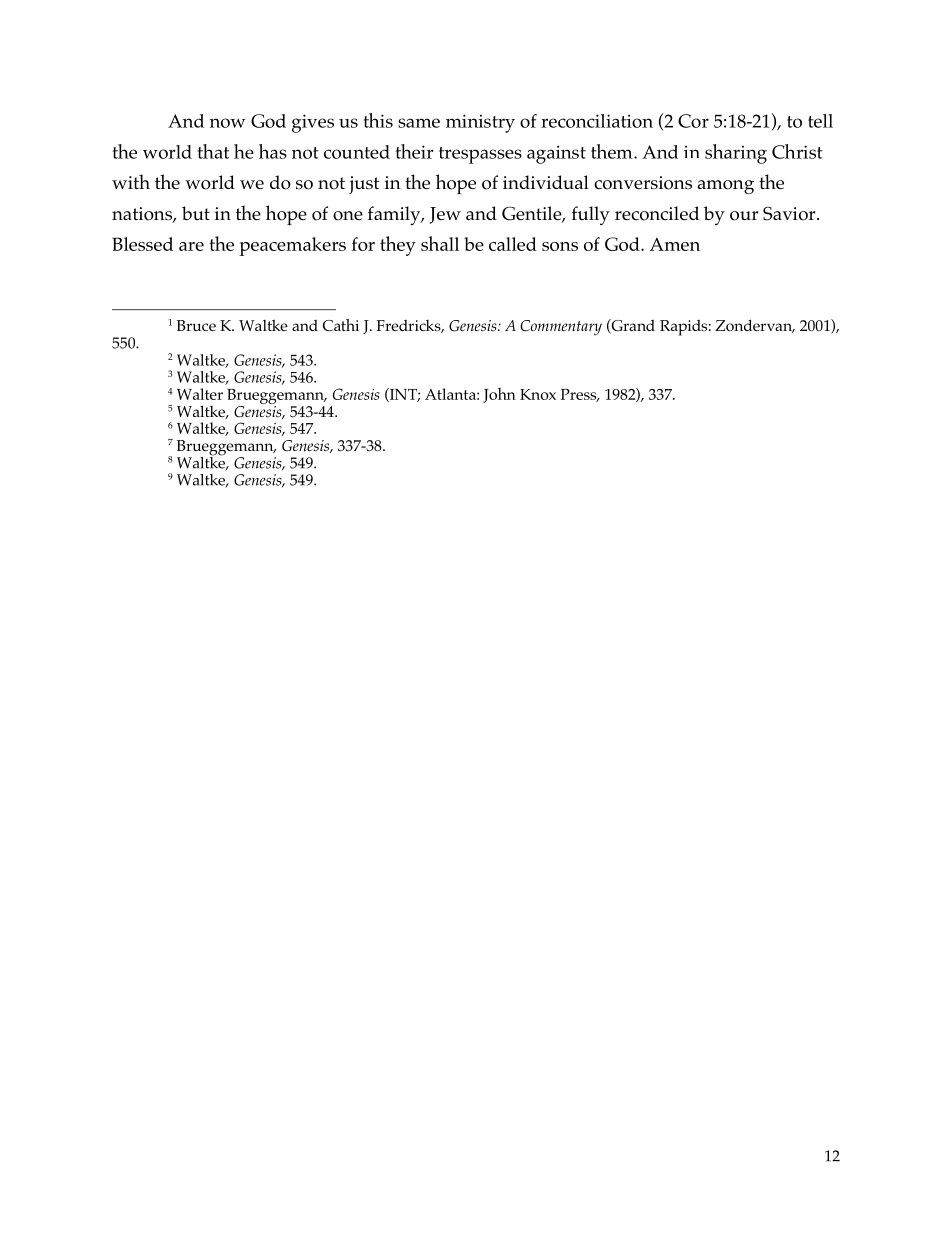  What do you see at coordinates (675, 244) in the screenshot?
I see `Amen` at bounding box center [675, 244].
